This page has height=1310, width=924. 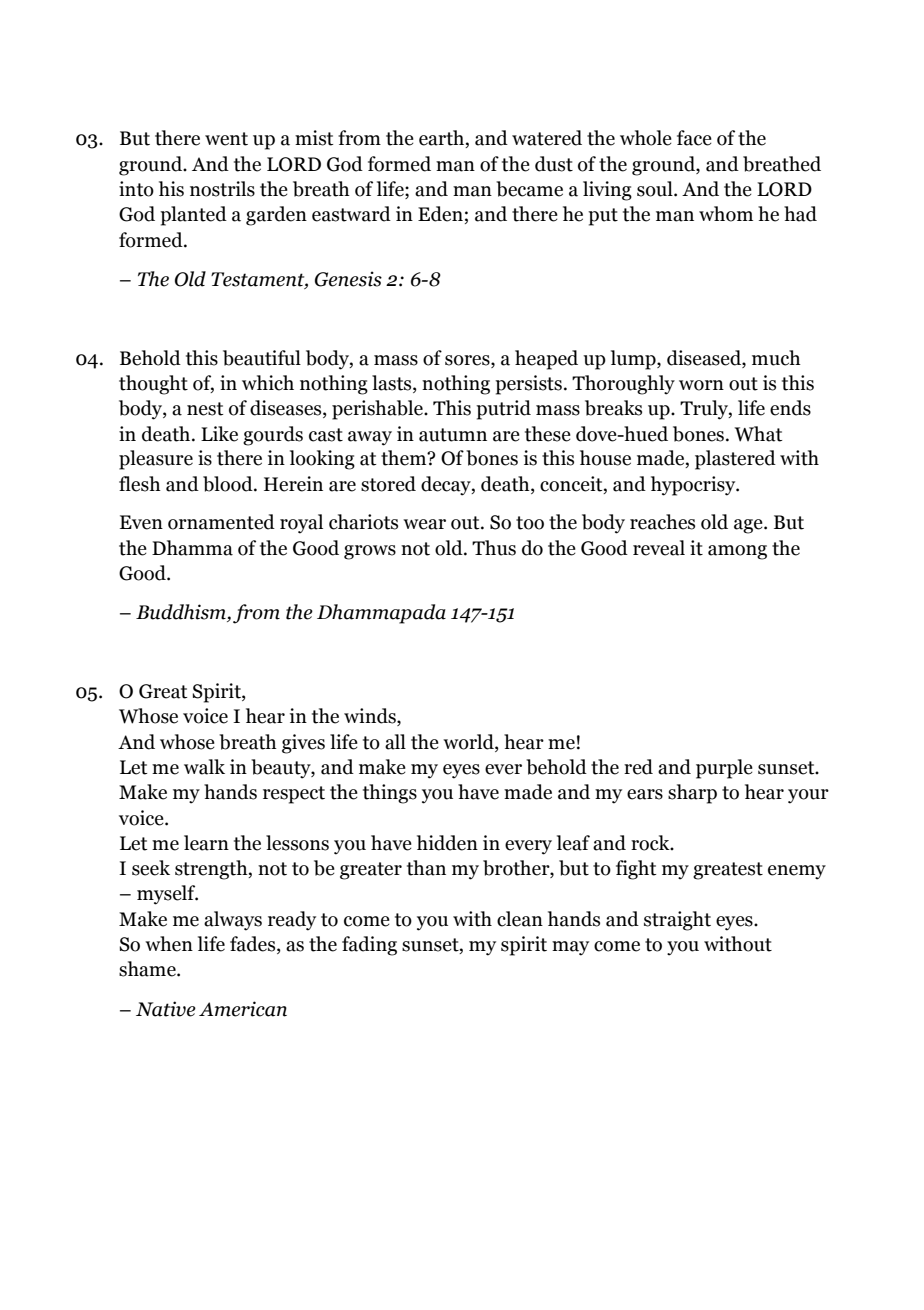 What do you see at coordinates (694, 138) in the page?
I see `face` at bounding box center [694, 138].
